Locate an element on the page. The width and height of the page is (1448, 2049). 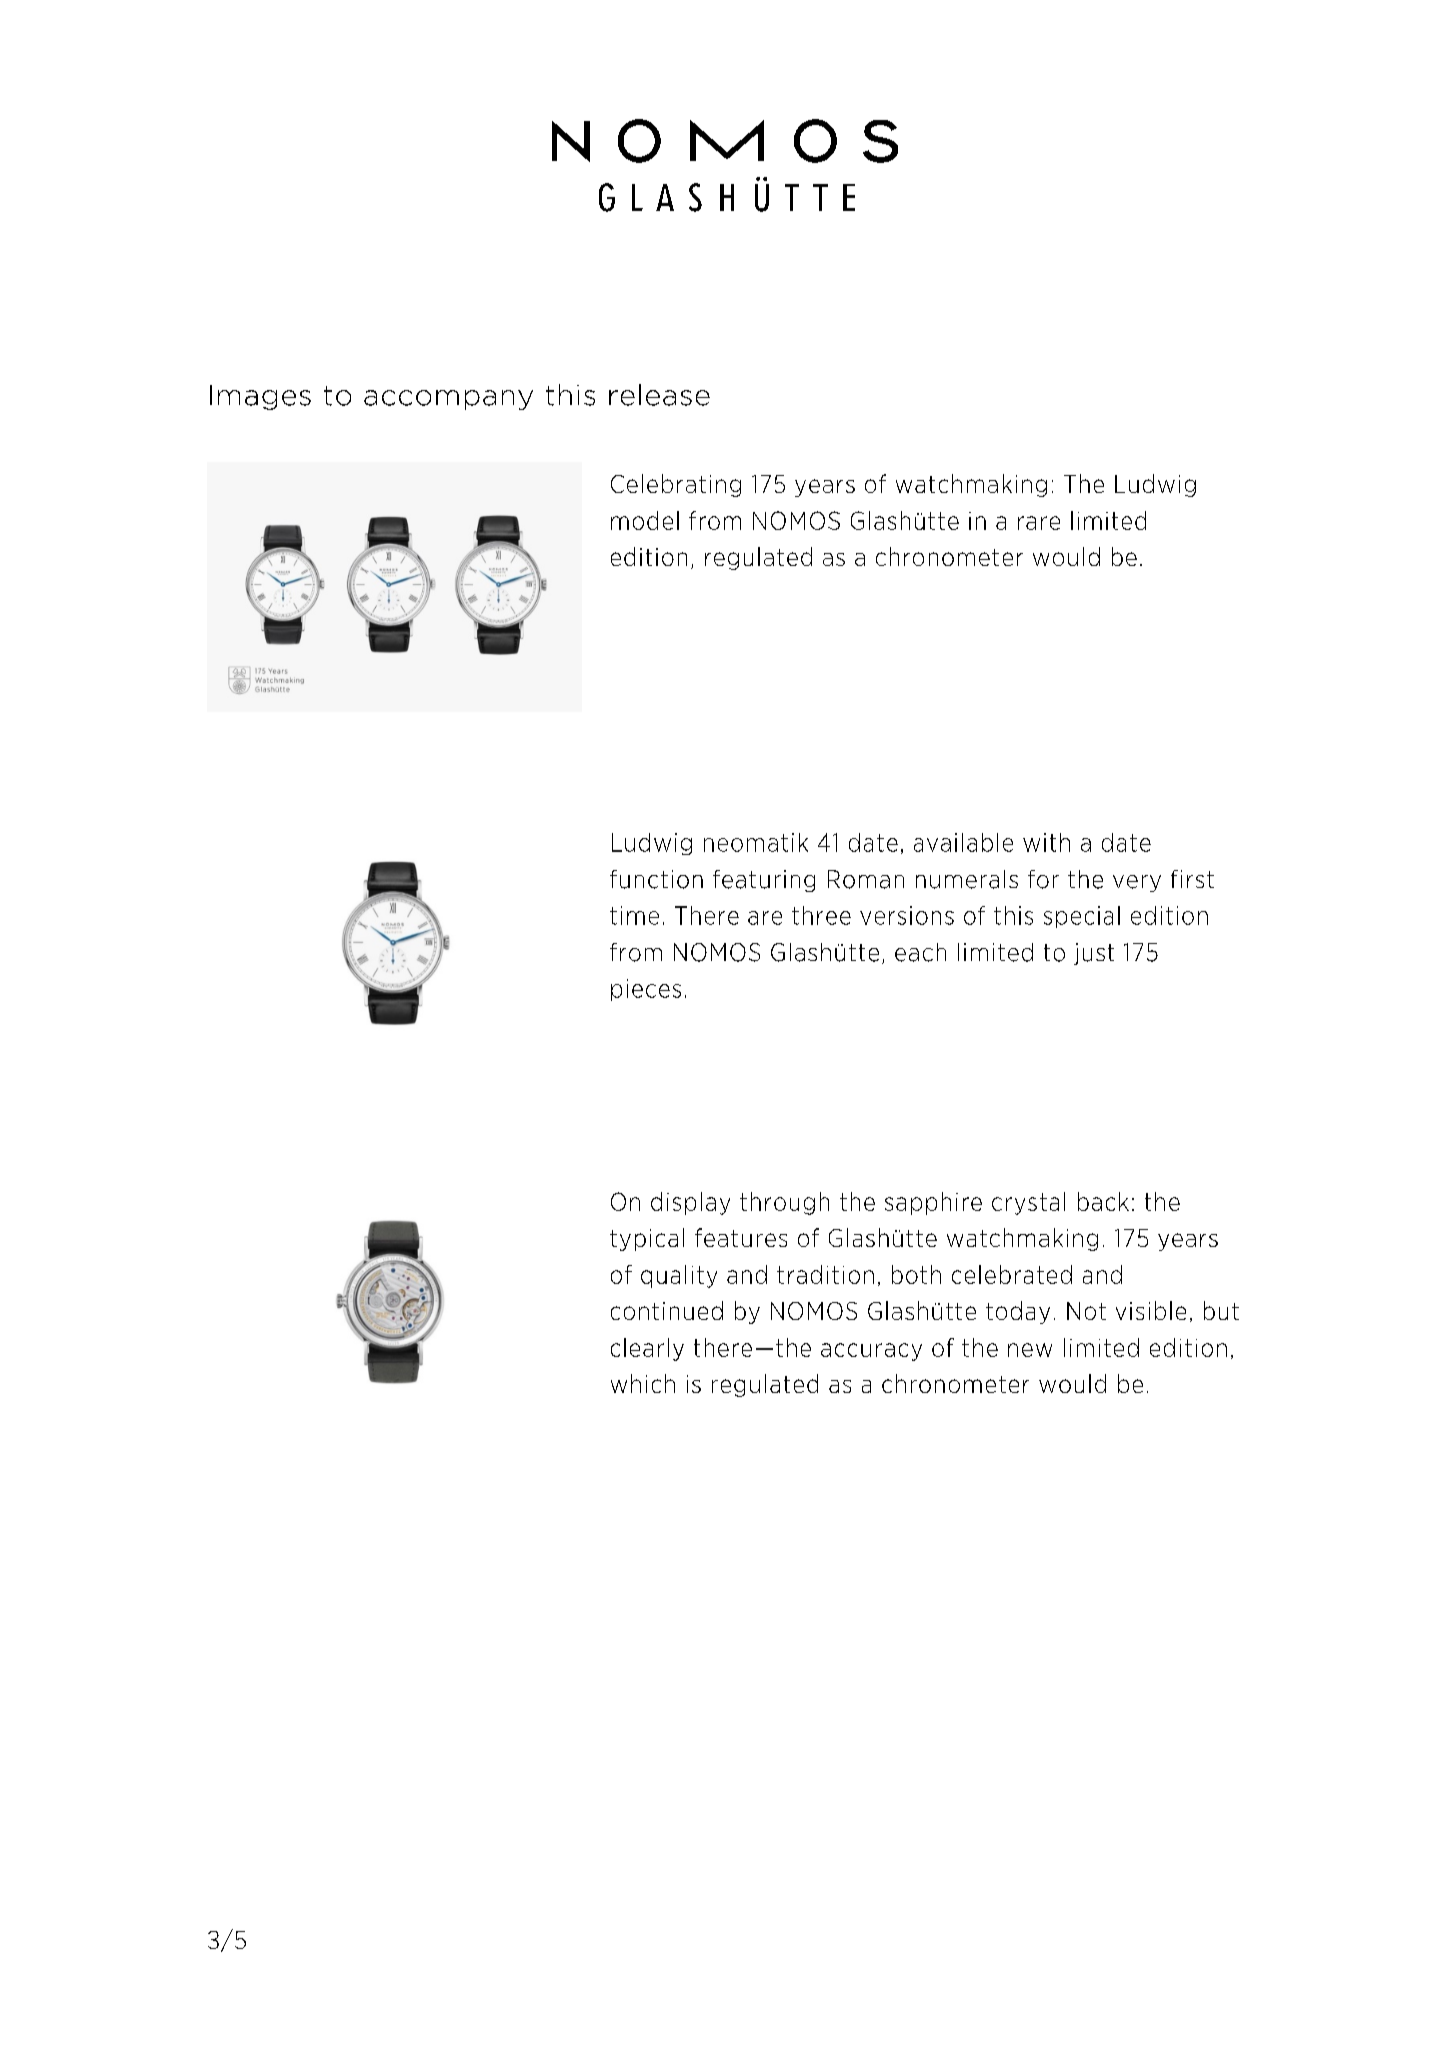
new is located at coordinates (1030, 1350).
